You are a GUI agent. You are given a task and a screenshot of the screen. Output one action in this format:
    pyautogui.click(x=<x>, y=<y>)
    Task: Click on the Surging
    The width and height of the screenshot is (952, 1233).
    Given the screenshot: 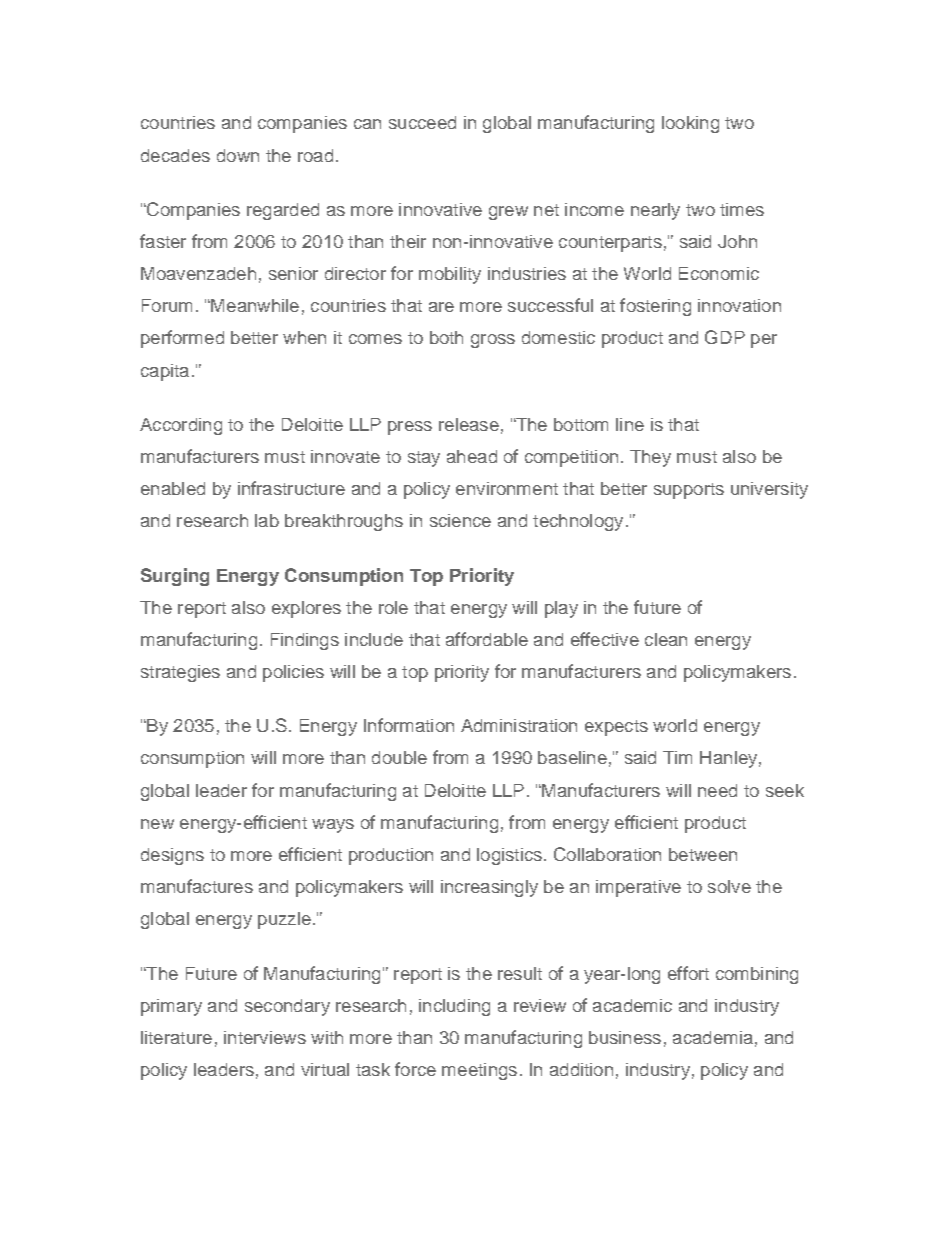 What is the action you would take?
    pyautogui.click(x=175, y=577)
